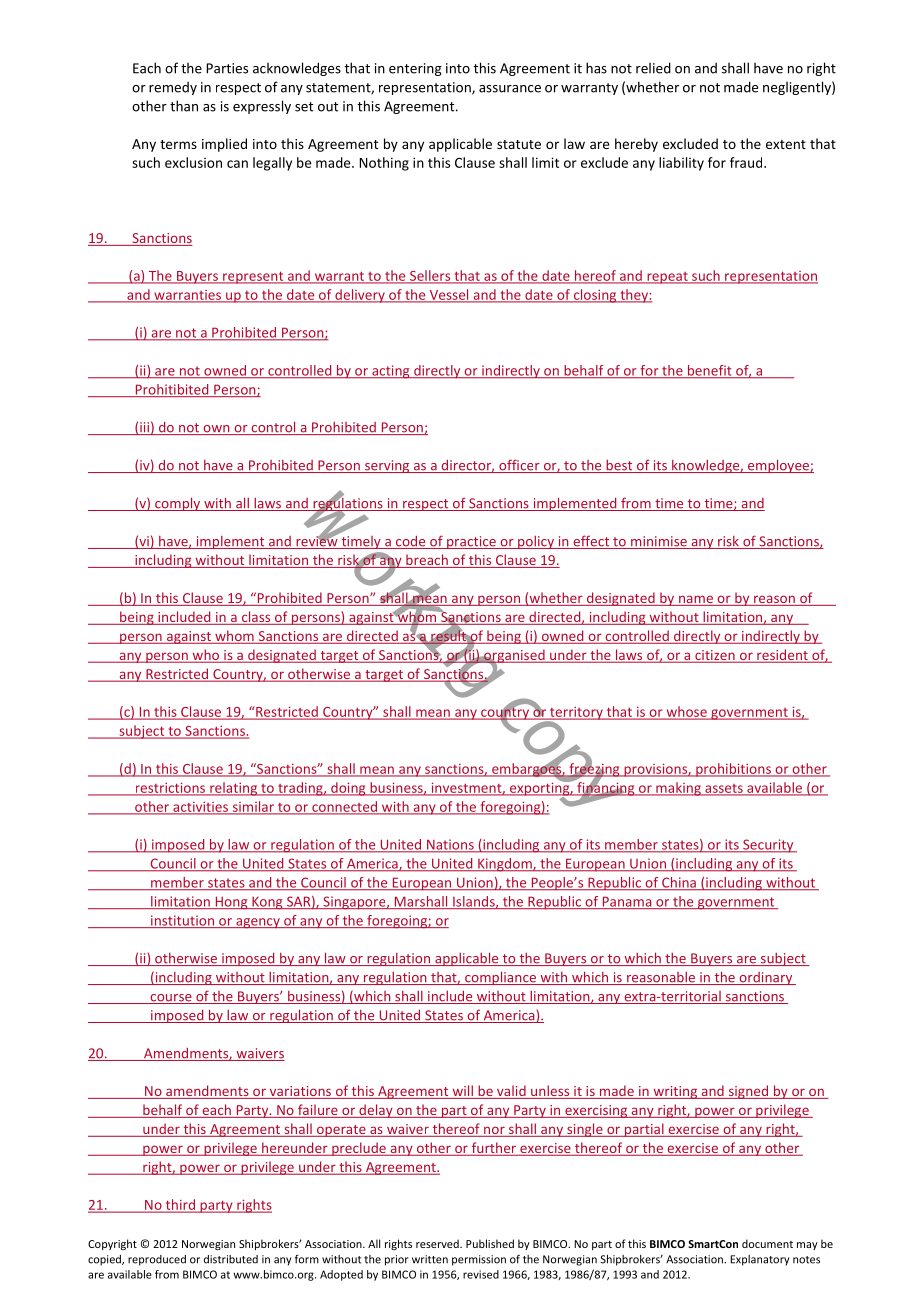  What do you see at coordinates (438, 1243) in the page?
I see `reserved` at bounding box center [438, 1243].
